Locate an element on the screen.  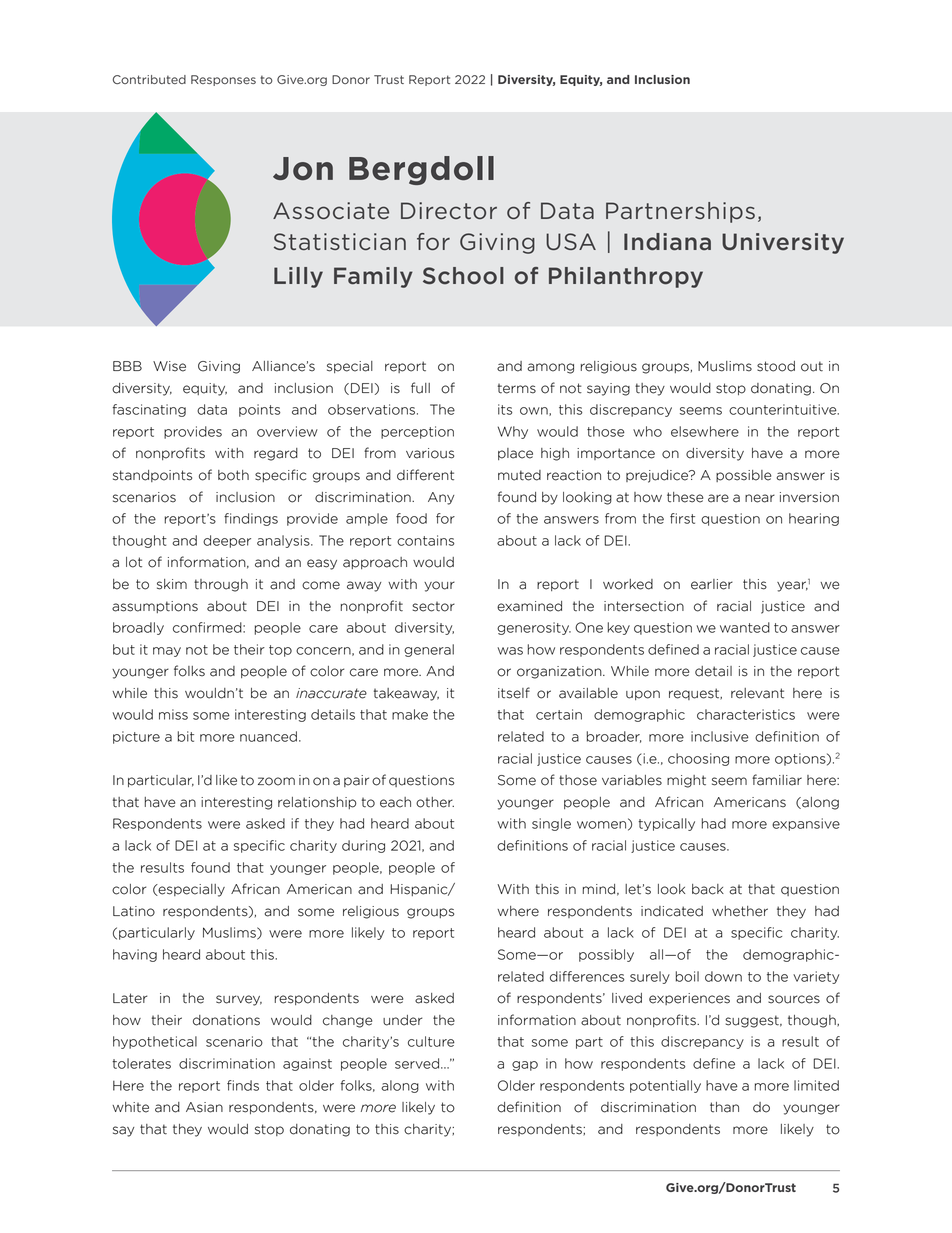
University is located at coordinates (783, 243).
